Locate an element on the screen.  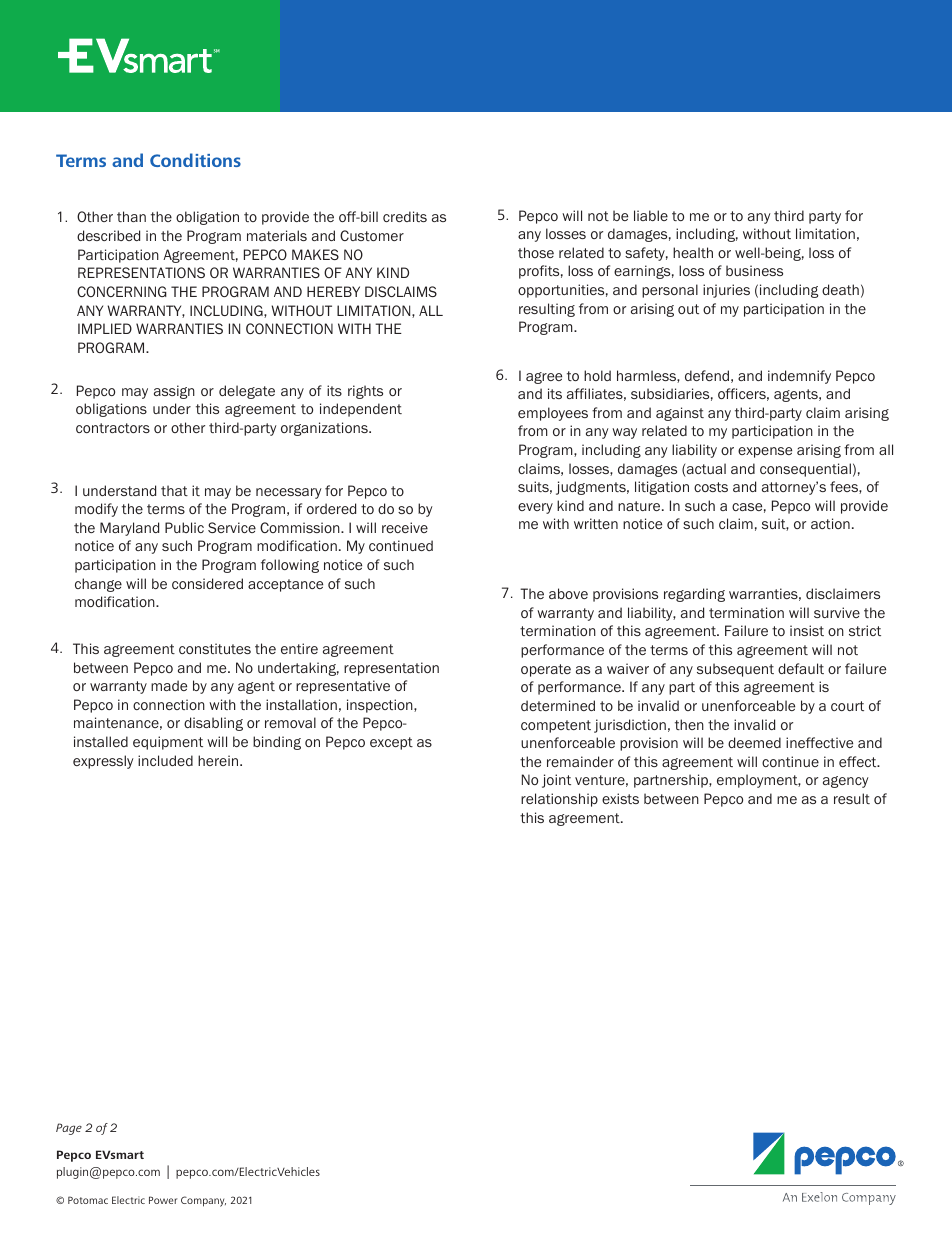
regarding is located at coordinates (694, 595).
